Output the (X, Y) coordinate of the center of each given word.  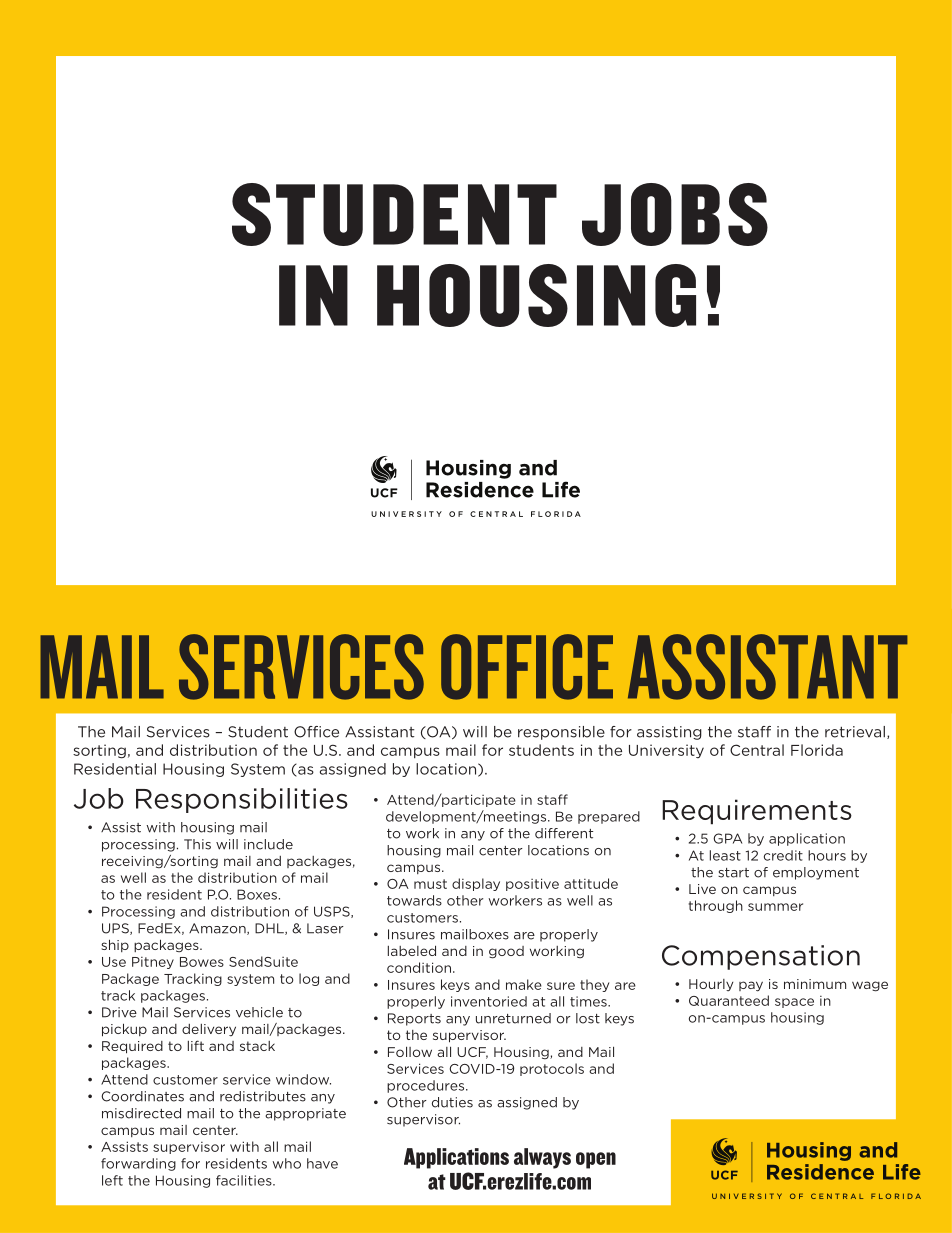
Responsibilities (242, 800)
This (197, 844)
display (476, 884)
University (666, 751)
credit (783, 855)
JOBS (675, 214)
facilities (245, 1180)
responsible (561, 733)
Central (757, 750)
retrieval (855, 732)
